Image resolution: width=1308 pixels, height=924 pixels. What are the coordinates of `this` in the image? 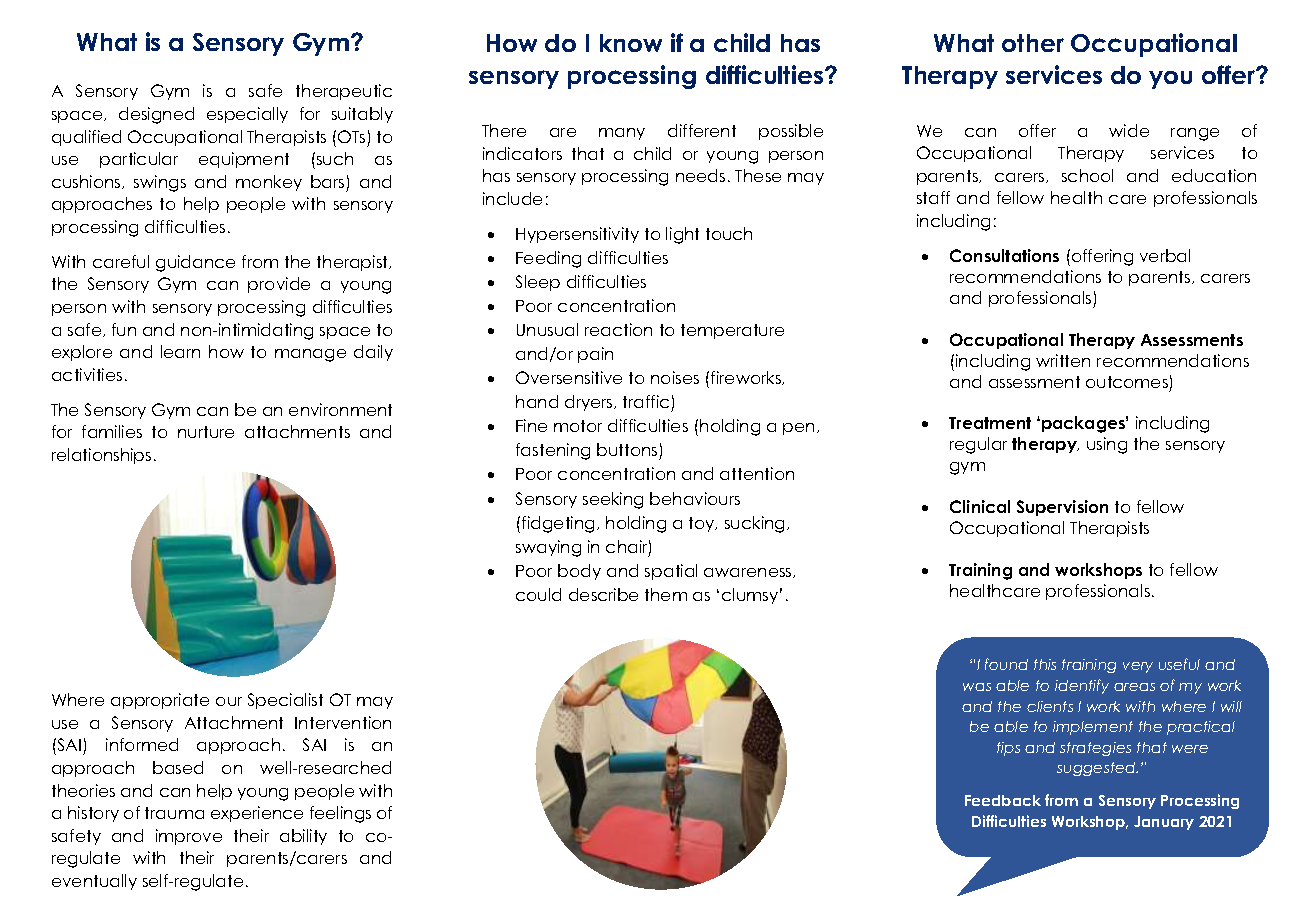 It's located at (1045, 664).
